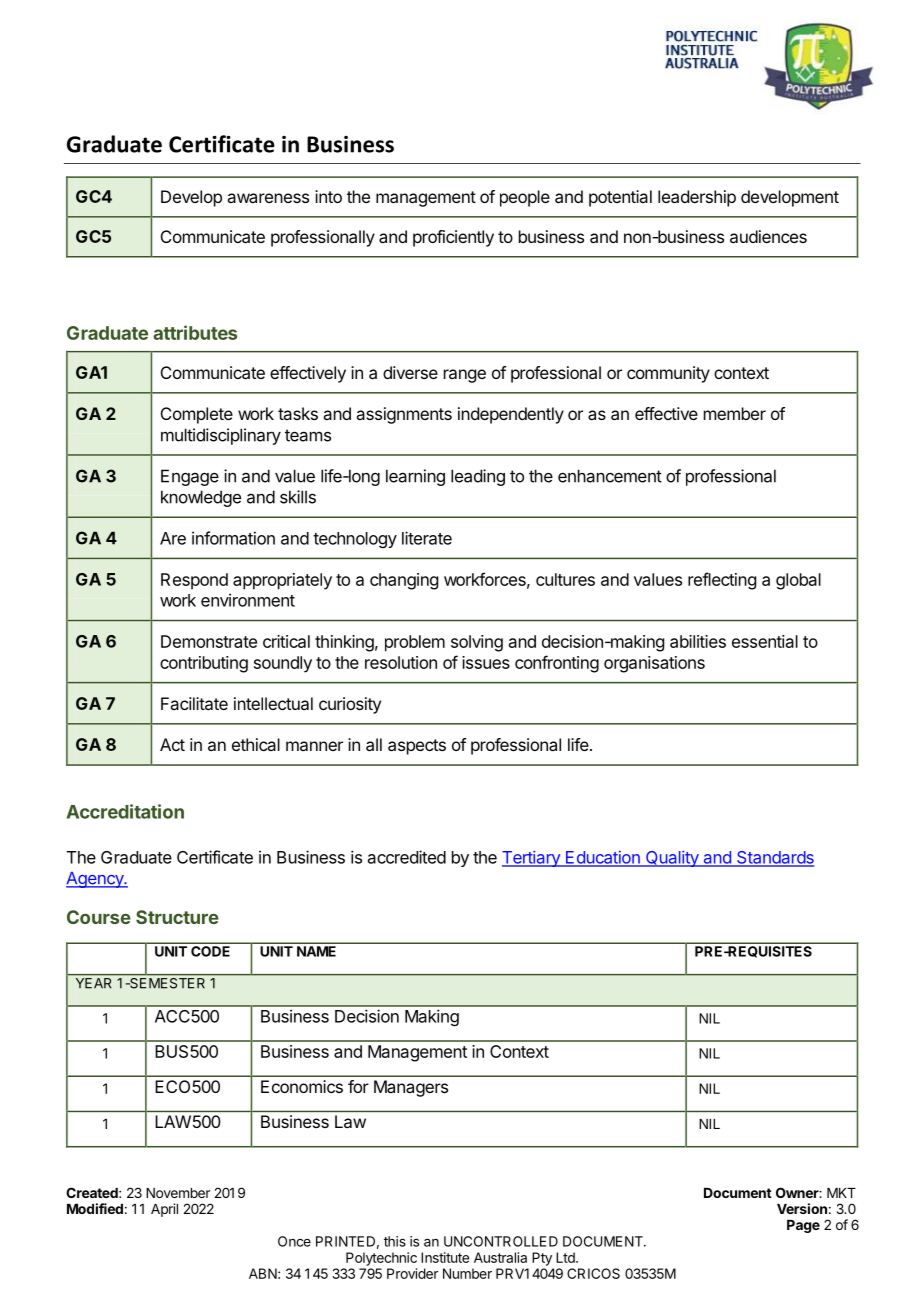 The width and height of the screenshot is (924, 1308). I want to click on Institute, so click(445, 1257).
